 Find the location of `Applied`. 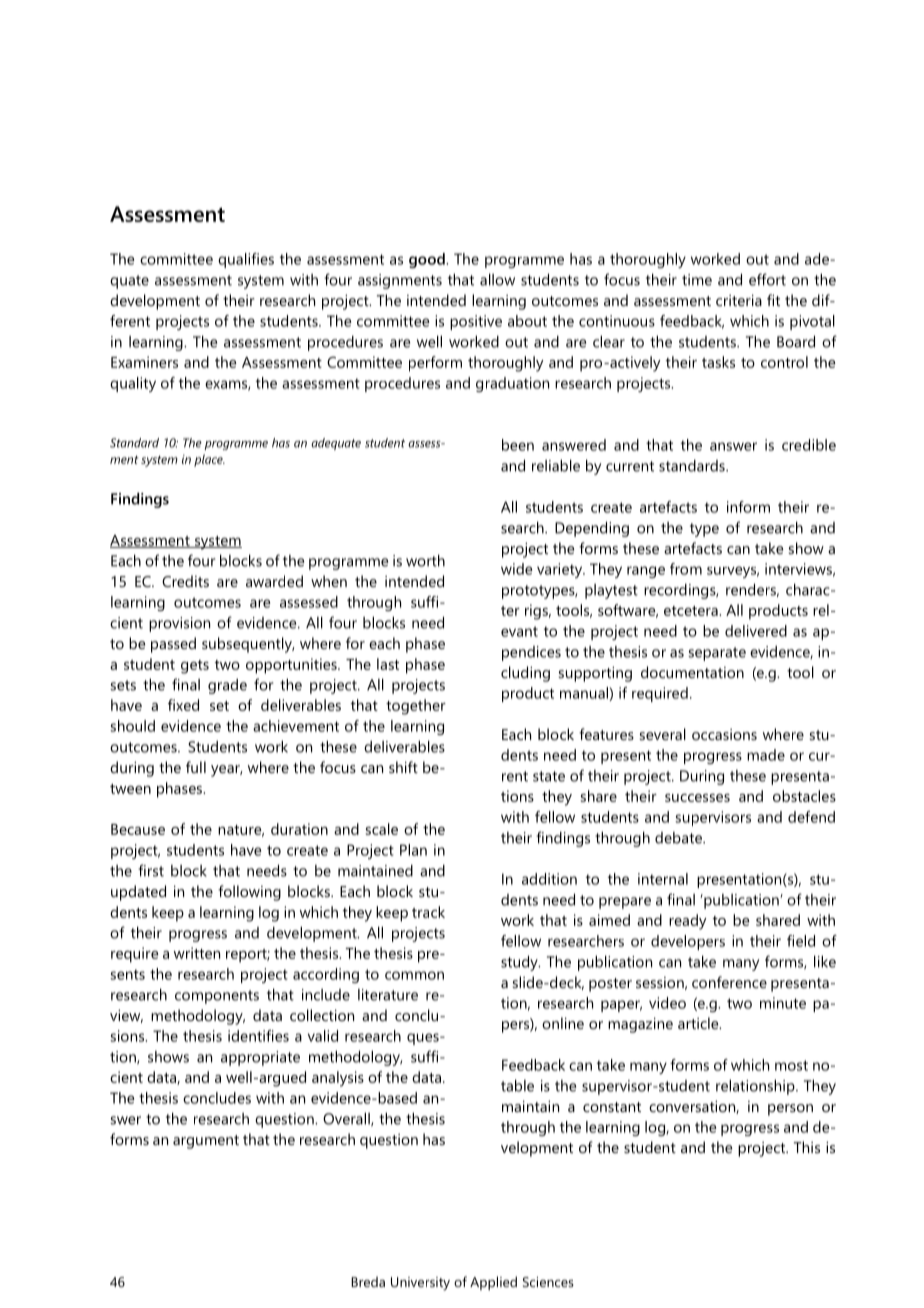

Applied is located at coordinates (493, 1283).
